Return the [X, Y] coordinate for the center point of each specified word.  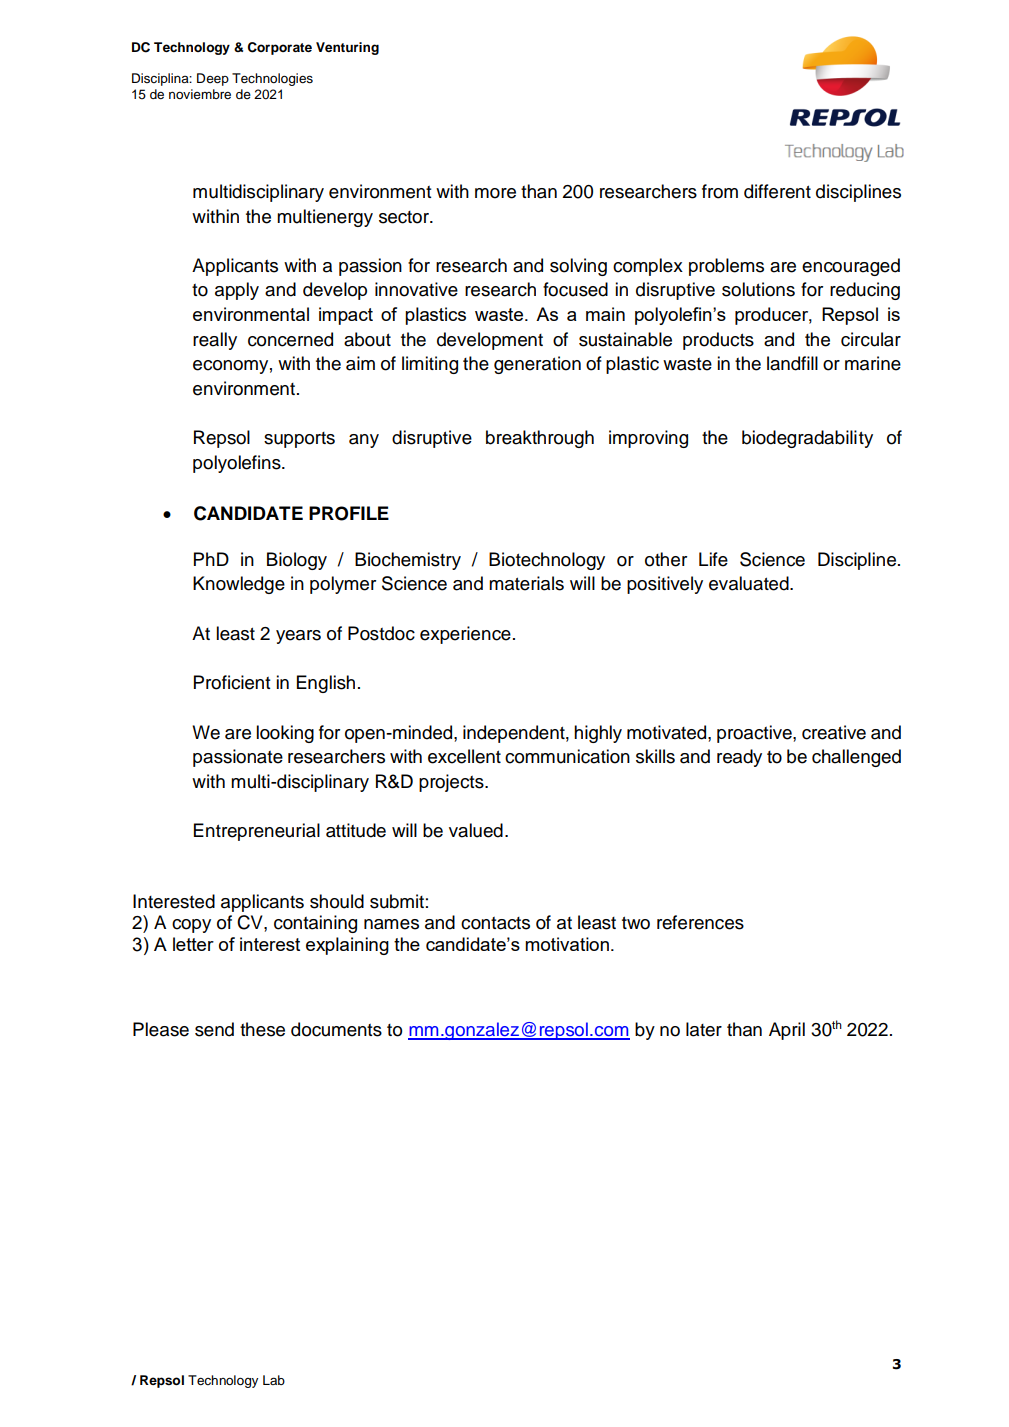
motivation [567, 944]
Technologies [272, 79]
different [777, 191]
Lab [274, 1380]
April [787, 1031]
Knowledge [239, 585]
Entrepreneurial [257, 832]
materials [526, 583]
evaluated [750, 583]
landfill [792, 363]
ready [739, 758]
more [495, 193]
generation [537, 365]
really [215, 341]
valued [476, 830]
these [262, 1029]
